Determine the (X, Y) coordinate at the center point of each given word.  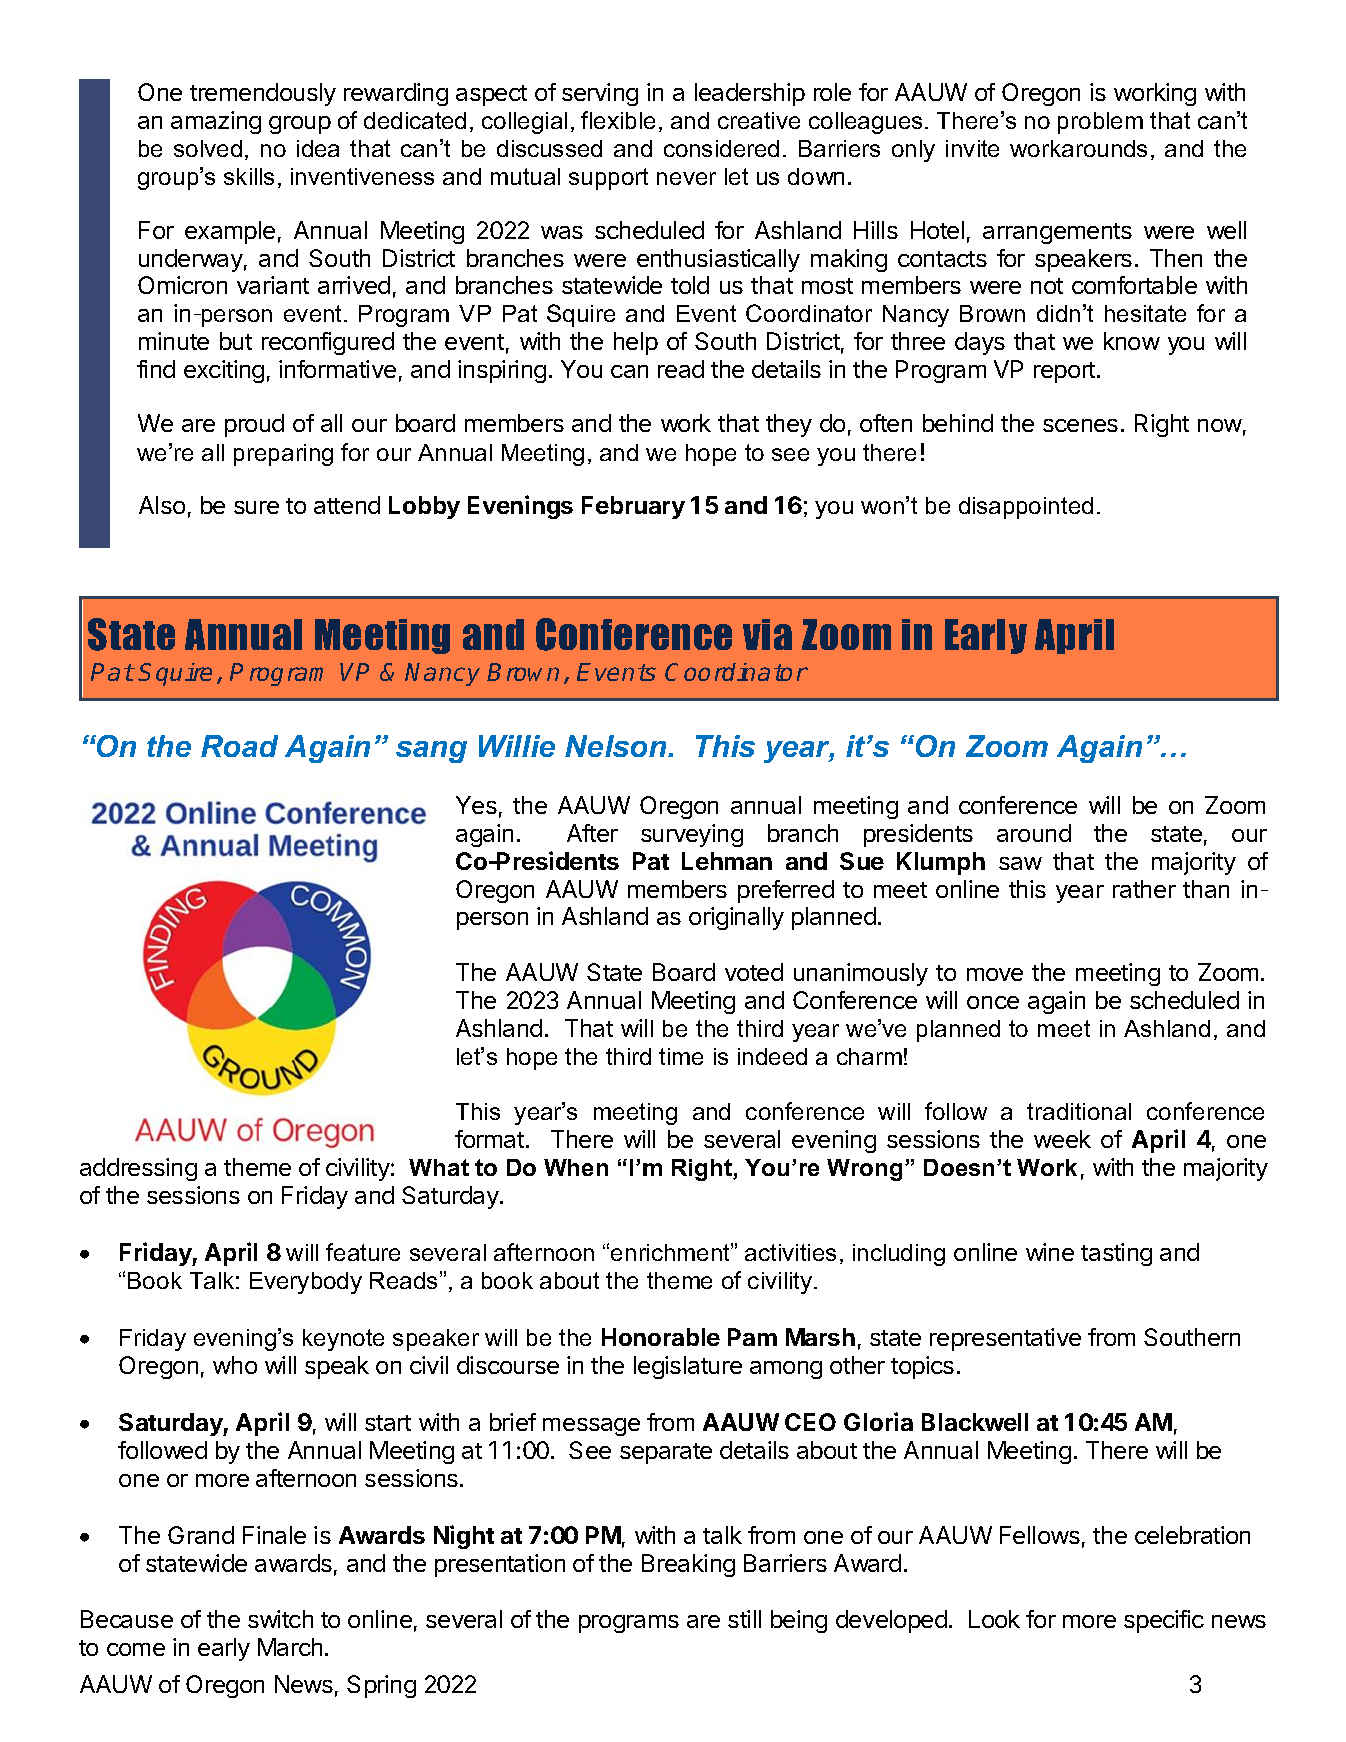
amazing (216, 122)
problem (1100, 123)
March (290, 1647)
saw (1020, 863)
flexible (618, 120)
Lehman (727, 861)
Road (239, 746)
